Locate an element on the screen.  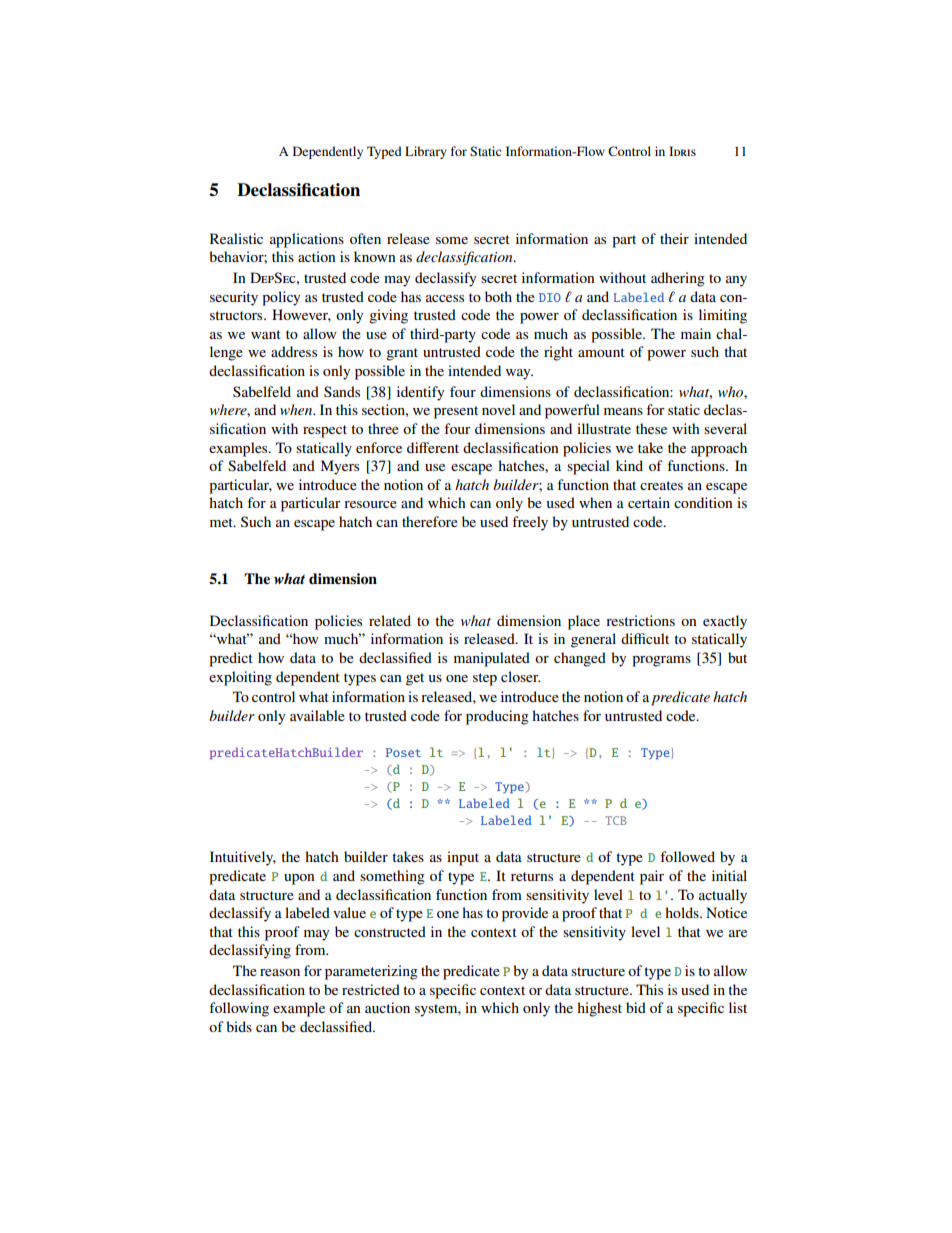
Idris is located at coordinates (682, 151).
